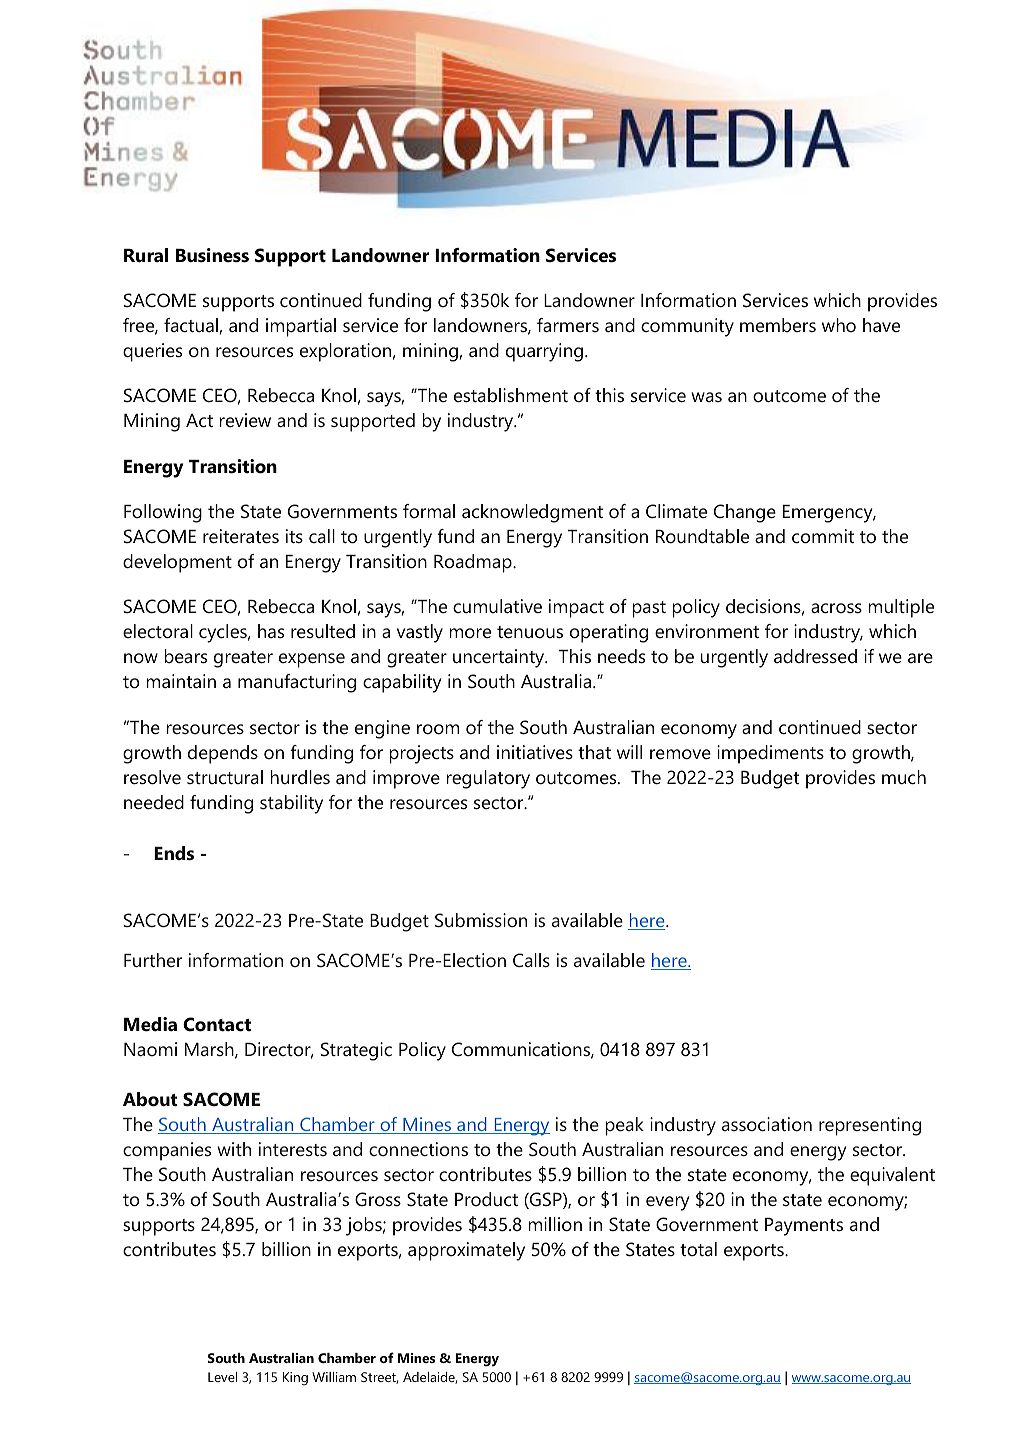  I want to click on representing, so click(870, 1126).
